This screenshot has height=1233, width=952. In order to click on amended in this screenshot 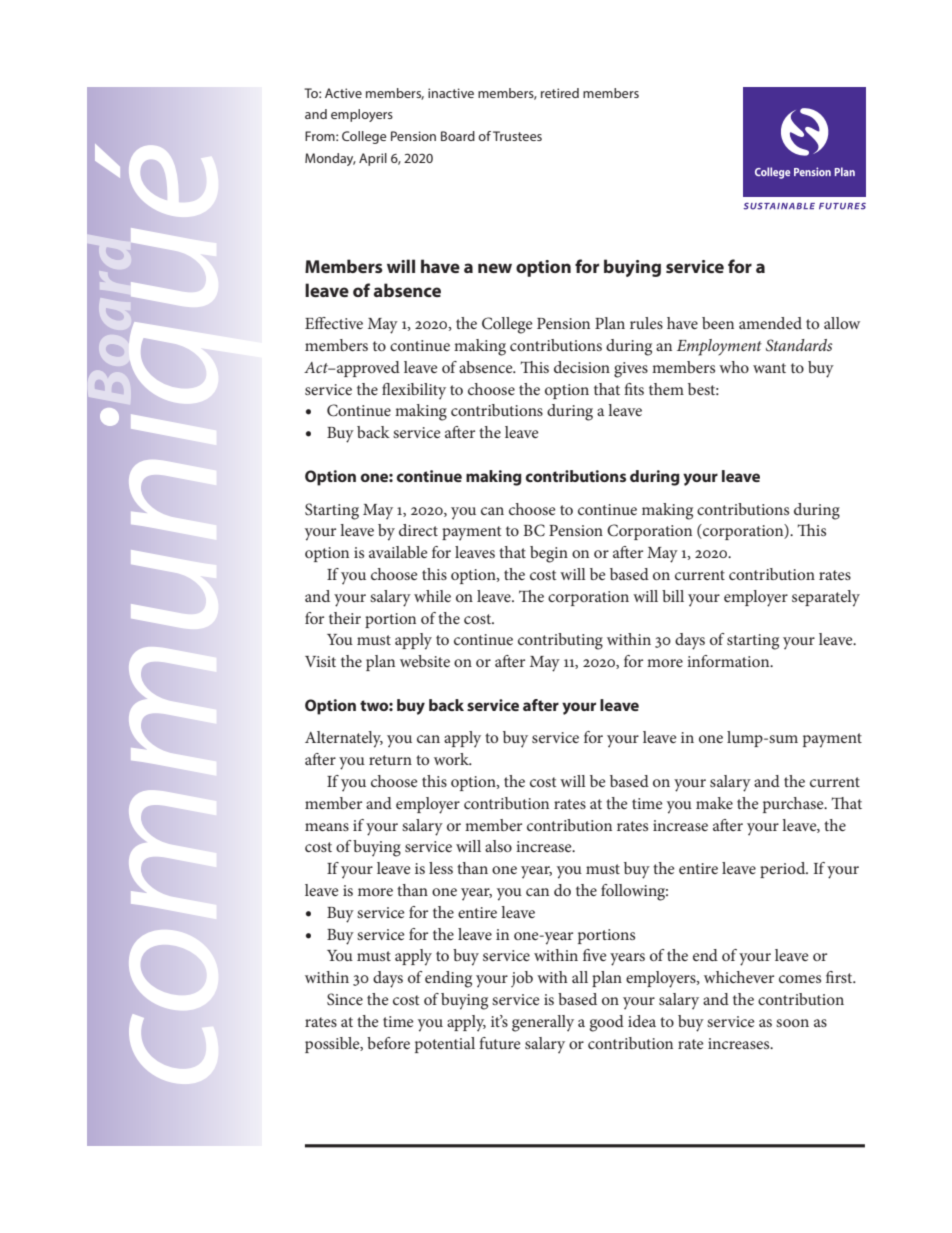, I will do `click(770, 323)`.
